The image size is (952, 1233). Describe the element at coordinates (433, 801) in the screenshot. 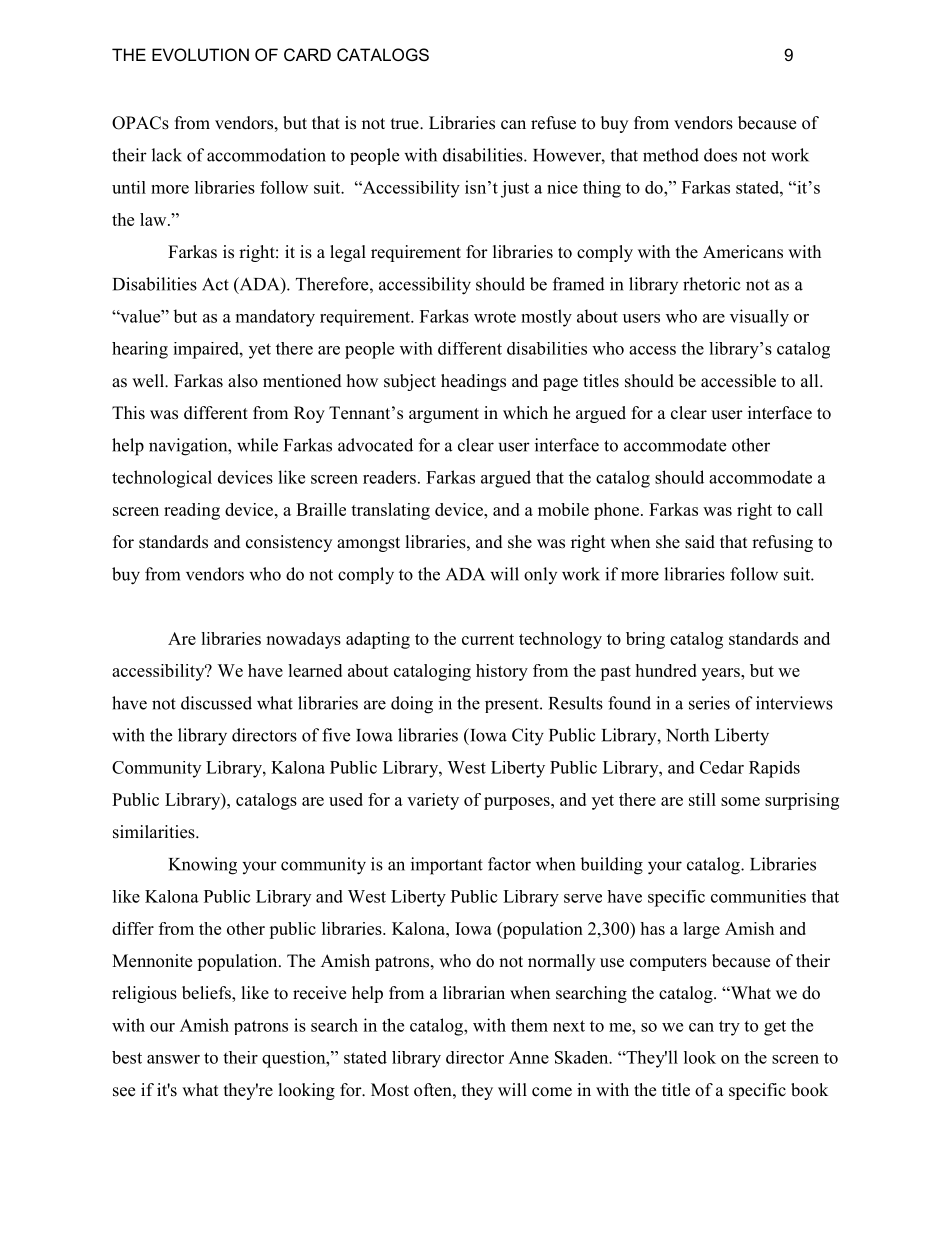

I see `variety` at that location.
